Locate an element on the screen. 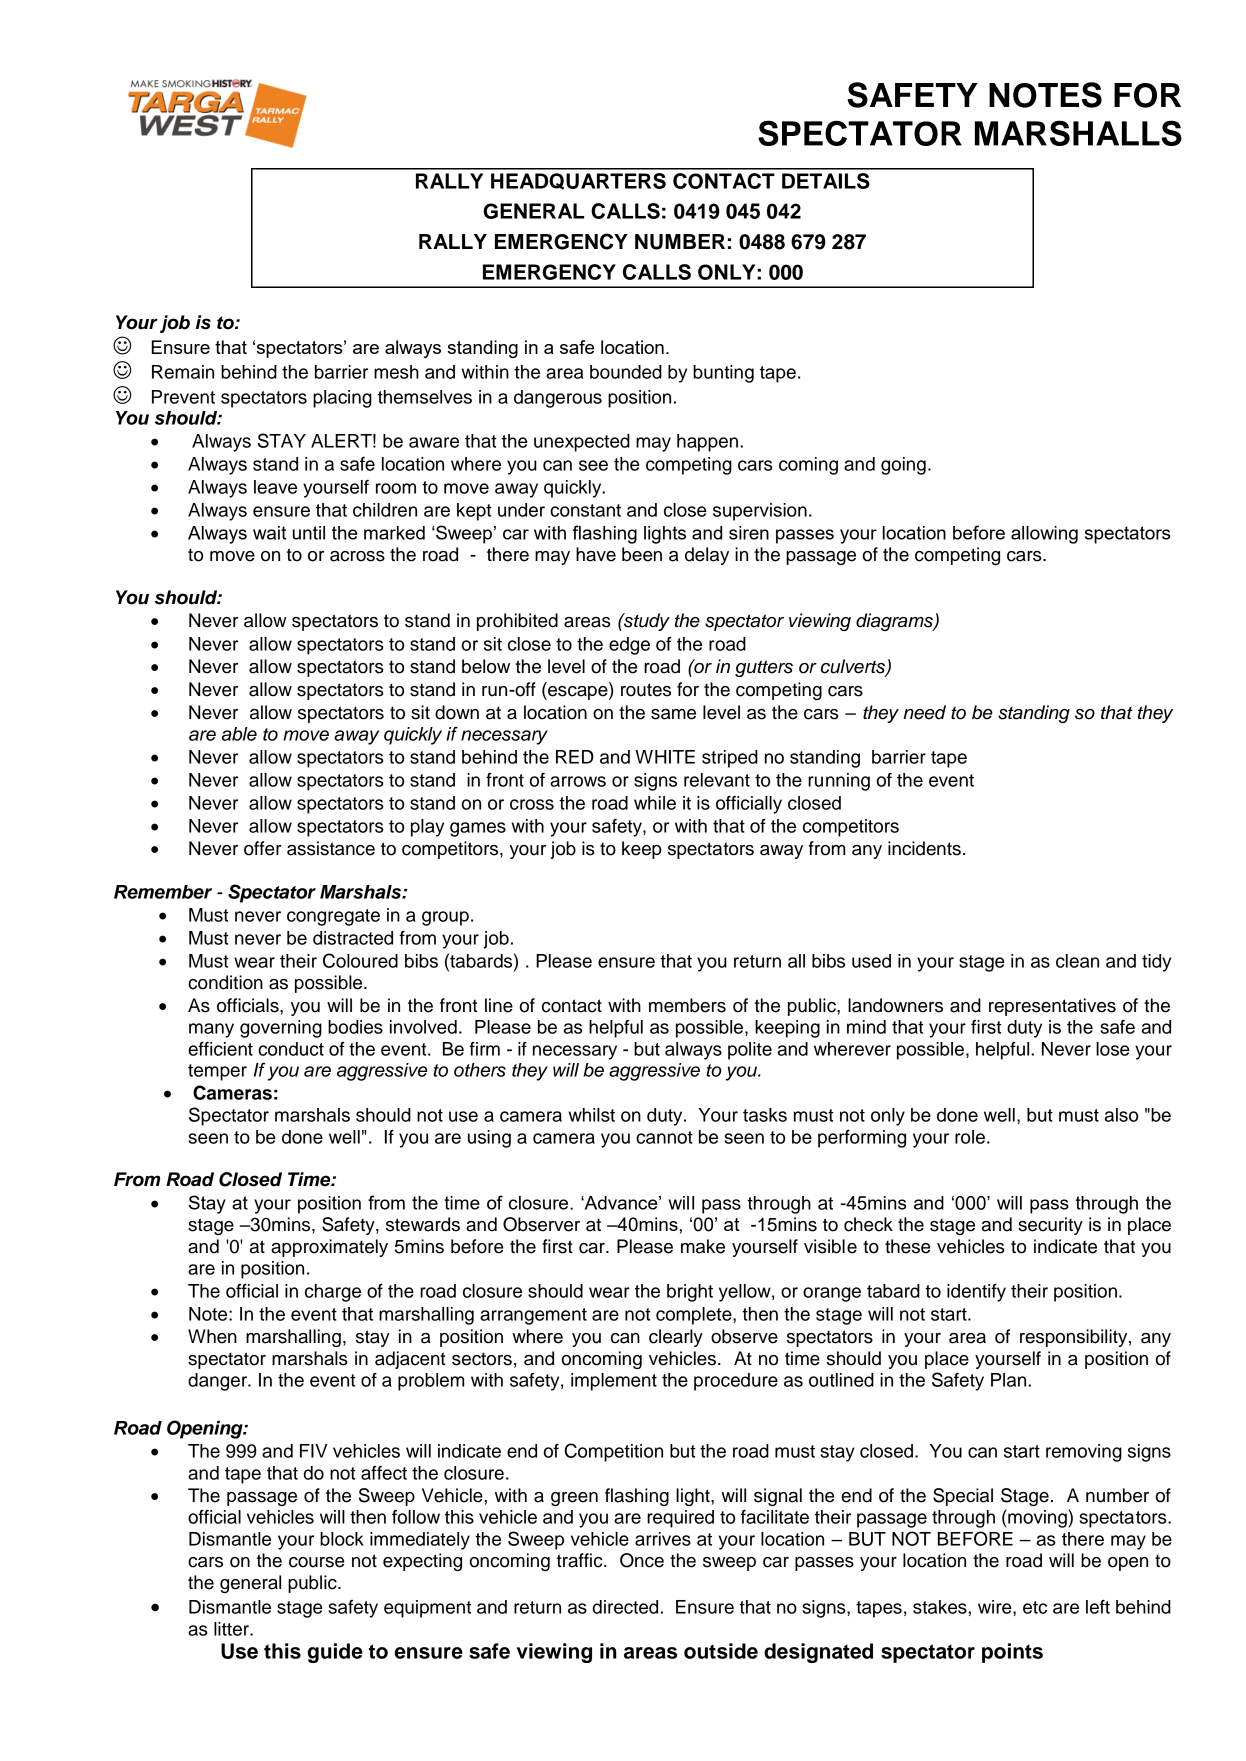 The image size is (1246, 1761). HEADQUARTERS is located at coordinates (578, 181).
